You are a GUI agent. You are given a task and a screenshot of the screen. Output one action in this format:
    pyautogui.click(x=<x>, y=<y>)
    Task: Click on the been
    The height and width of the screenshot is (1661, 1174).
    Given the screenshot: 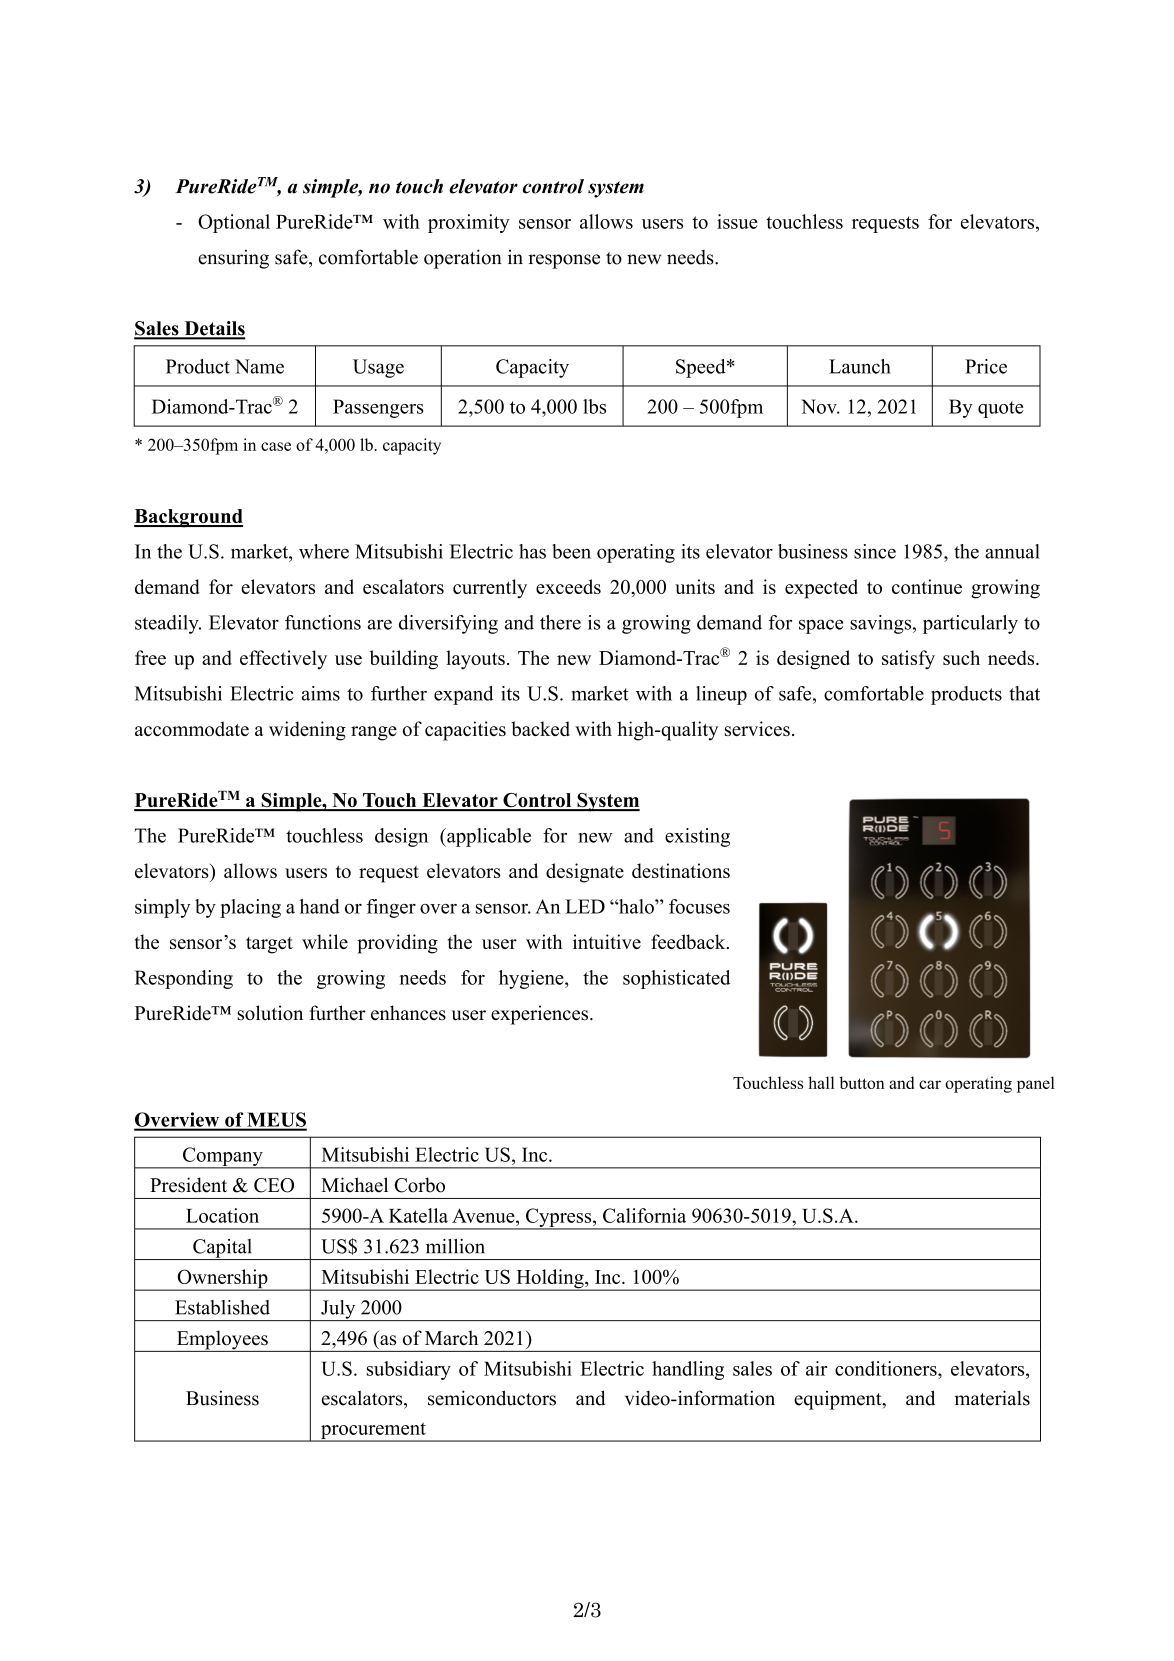 What is the action you would take?
    pyautogui.click(x=571, y=551)
